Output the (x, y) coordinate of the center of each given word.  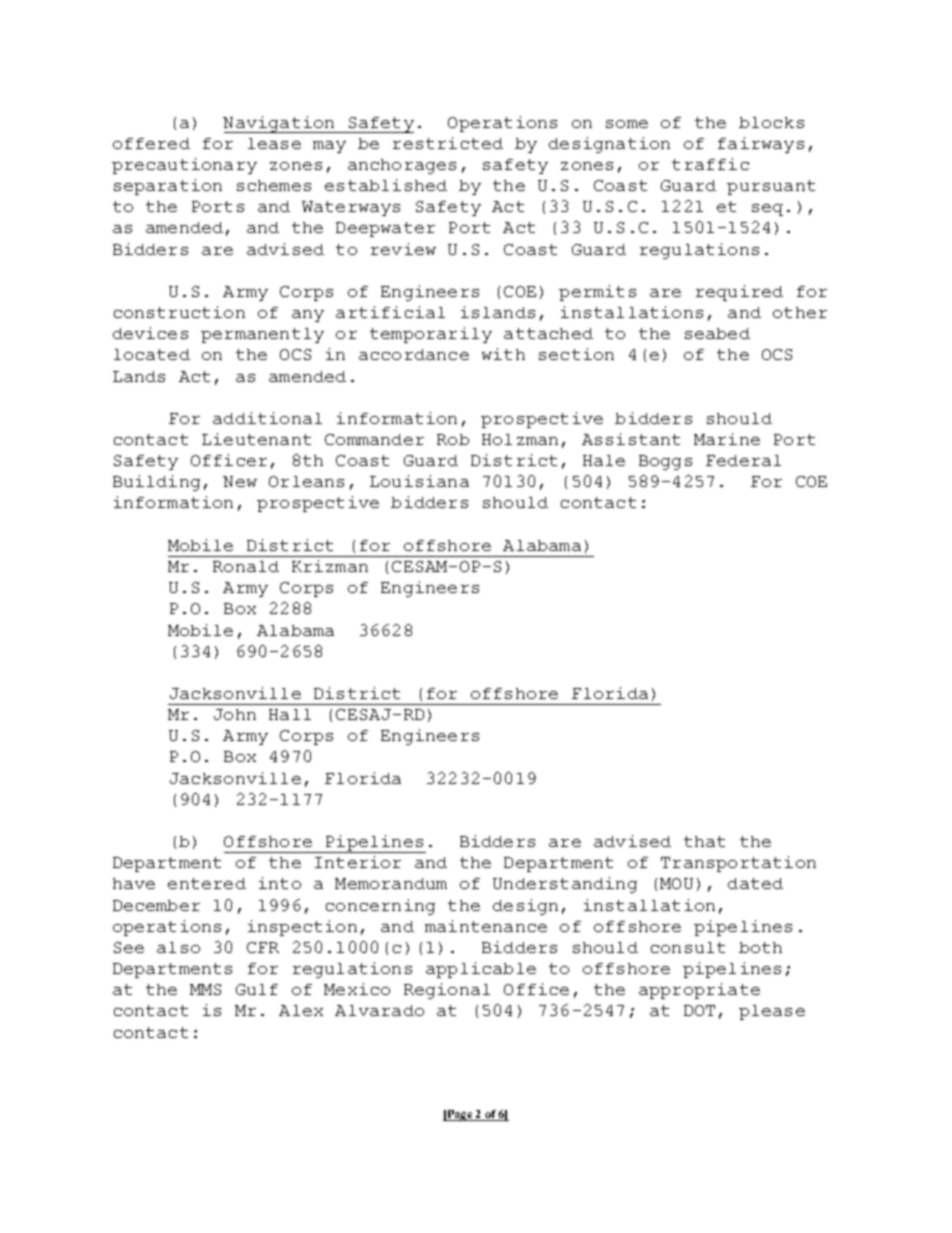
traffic (710, 164)
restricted (448, 143)
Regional (447, 991)
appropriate (699, 991)
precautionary (184, 166)
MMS (205, 989)
